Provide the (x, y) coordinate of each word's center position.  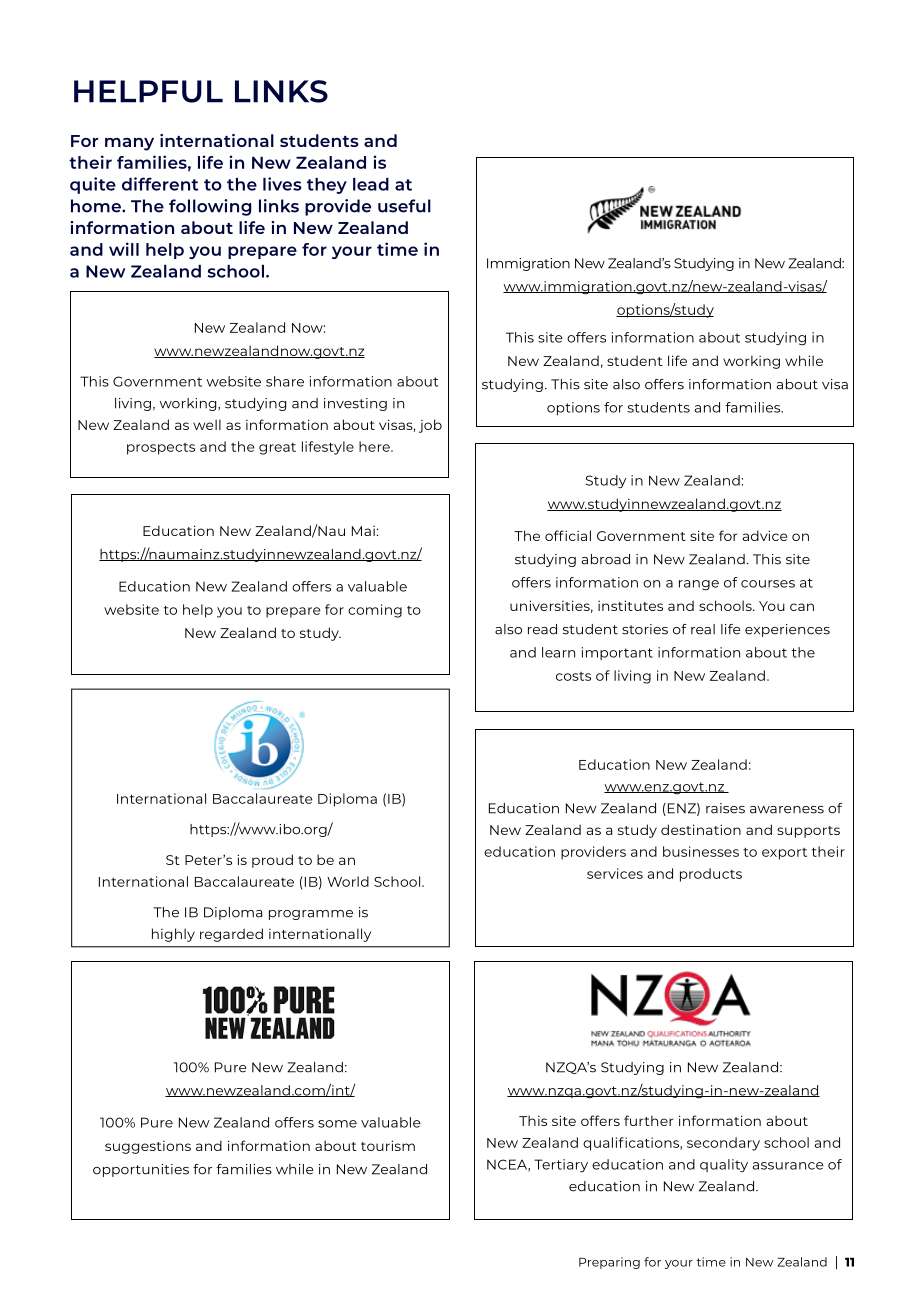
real (703, 629)
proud (272, 861)
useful (404, 206)
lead (371, 184)
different (160, 184)
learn (558, 652)
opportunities (141, 1170)
